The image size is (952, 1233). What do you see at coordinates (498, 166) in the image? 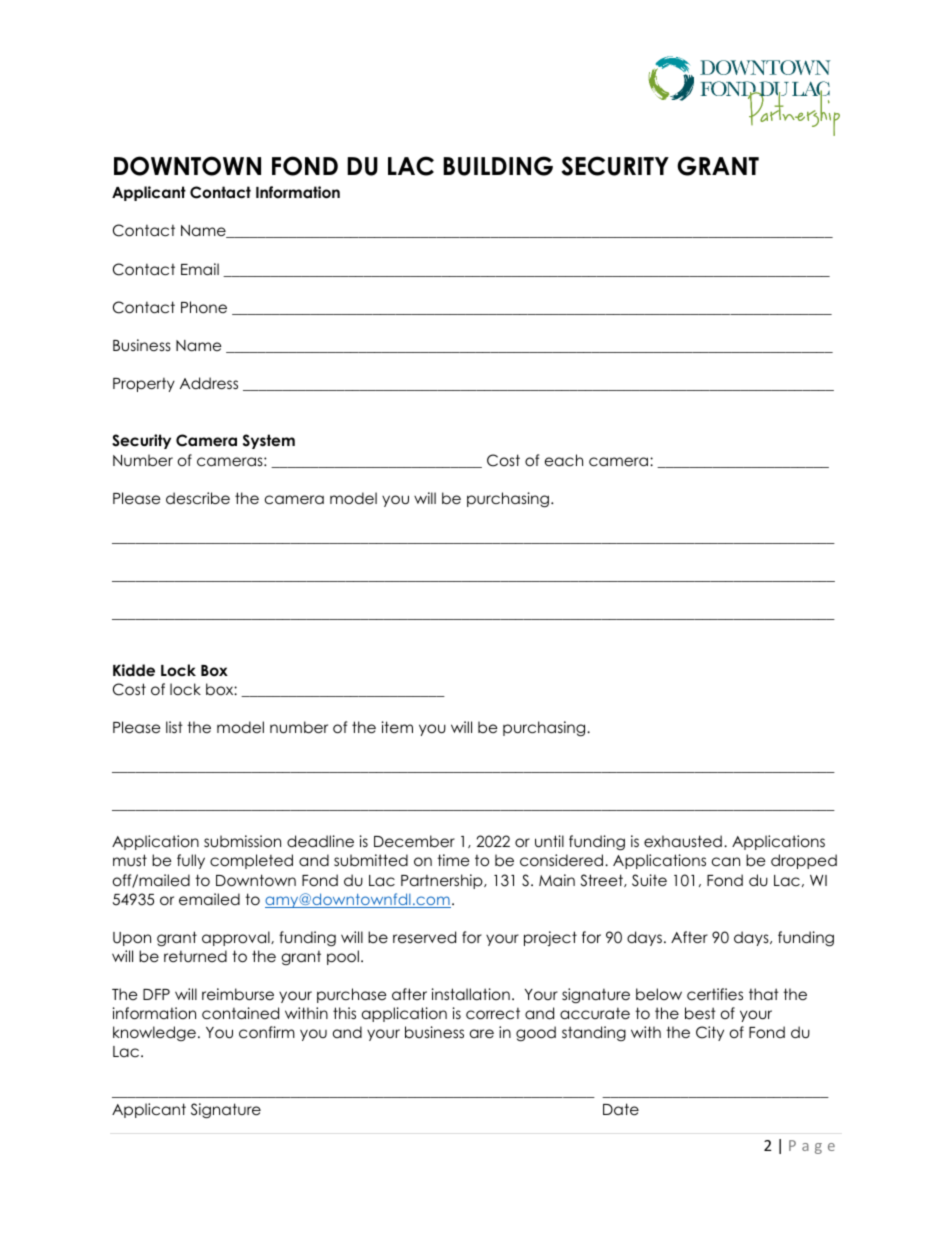
I see `BUILDING` at bounding box center [498, 166].
